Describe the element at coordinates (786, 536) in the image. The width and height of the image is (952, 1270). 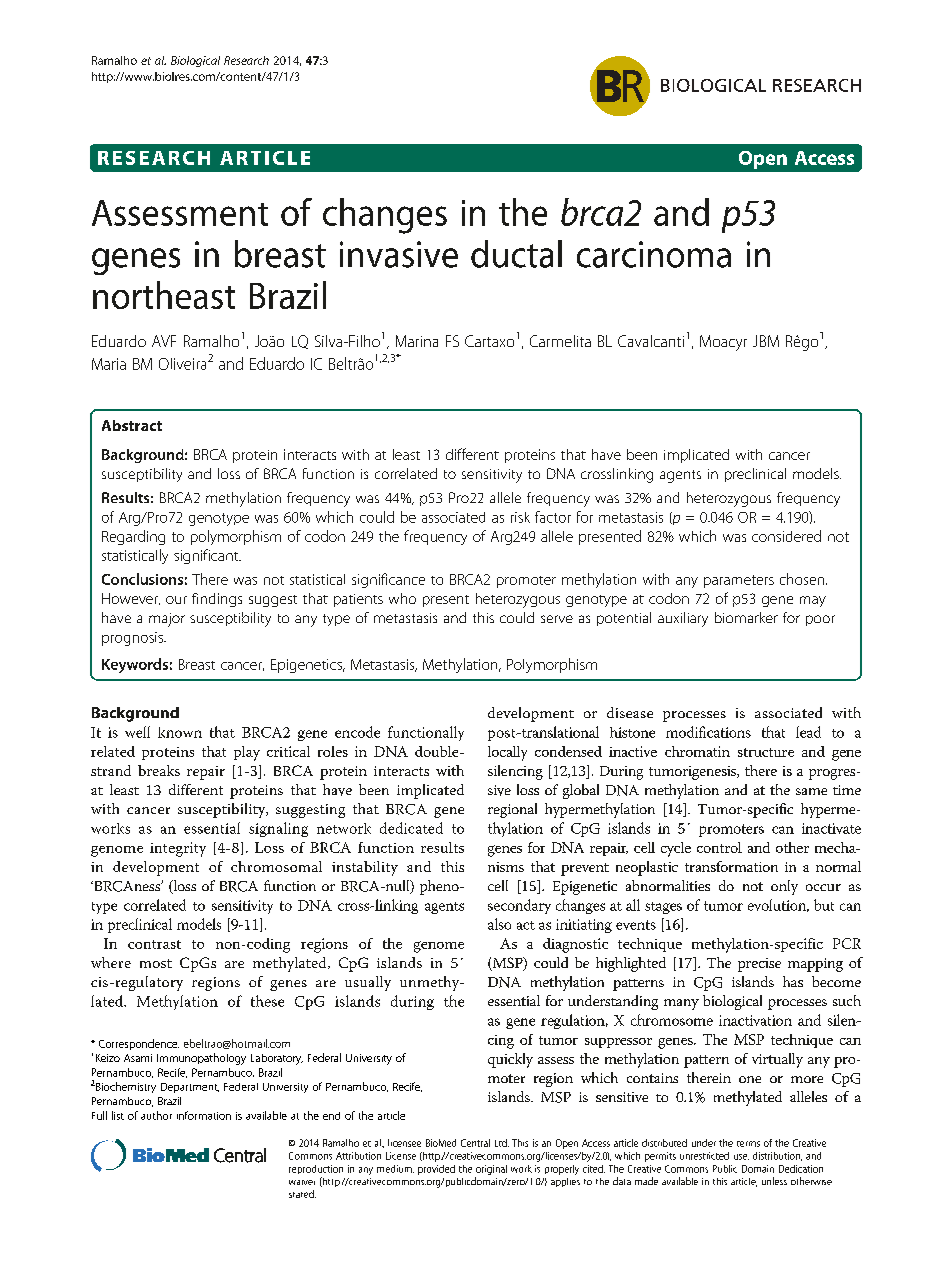
I see `considered` at that location.
